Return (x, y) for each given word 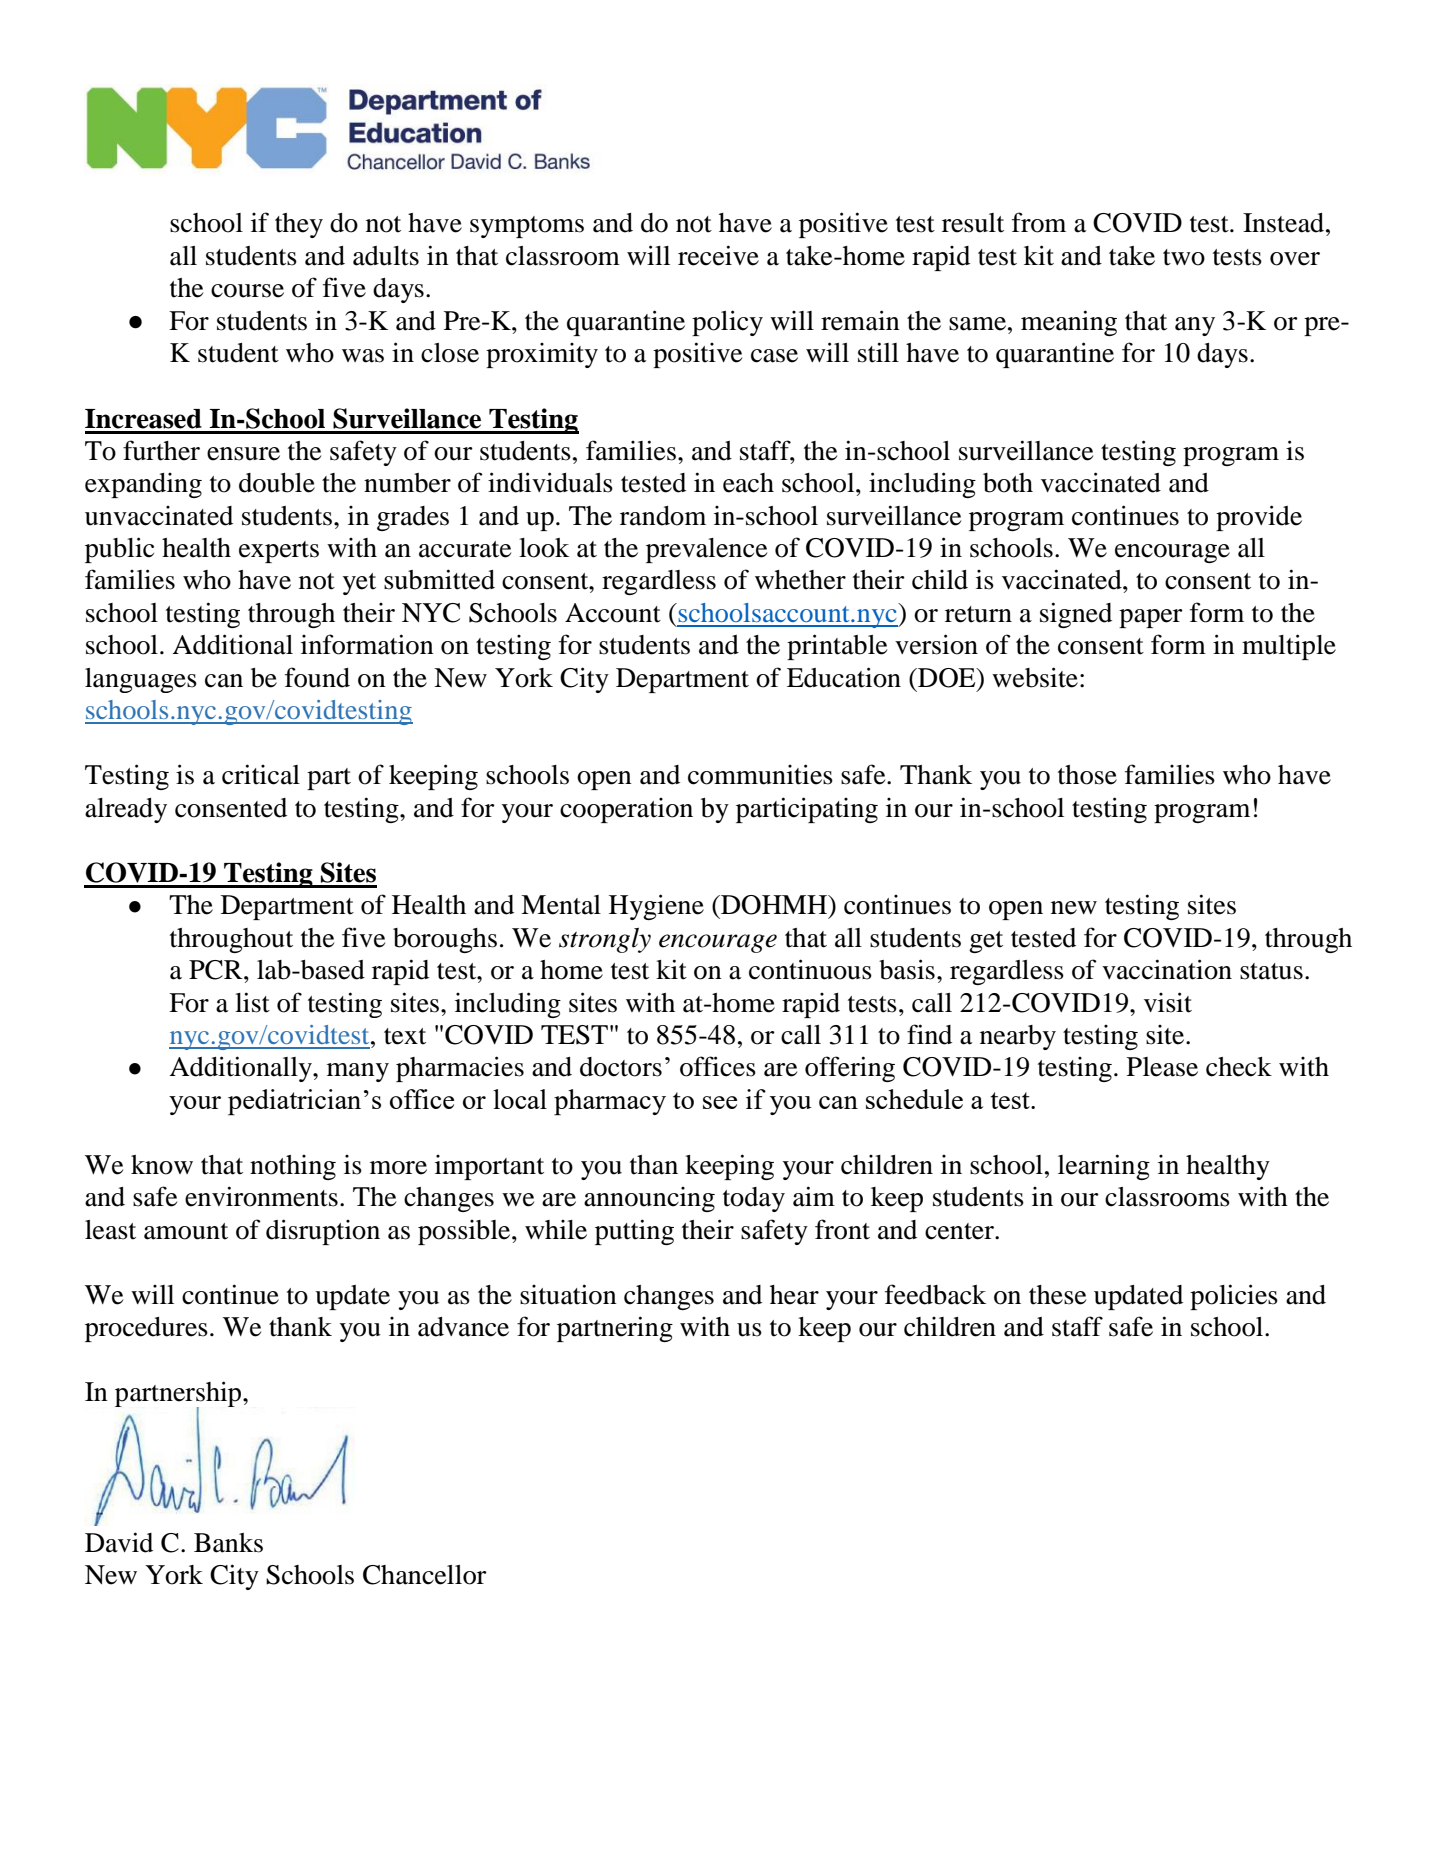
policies (1234, 1297)
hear (794, 1295)
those (1087, 775)
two (1184, 257)
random (663, 516)
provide (1259, 518)
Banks (228, 1543)
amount (186, 1231)
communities (760, 774)
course (247, 291)
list (252, 1002)
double (277, 483)
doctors (621, 1067)
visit (1168, 1002)
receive (718, 255)
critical (261, 774)
